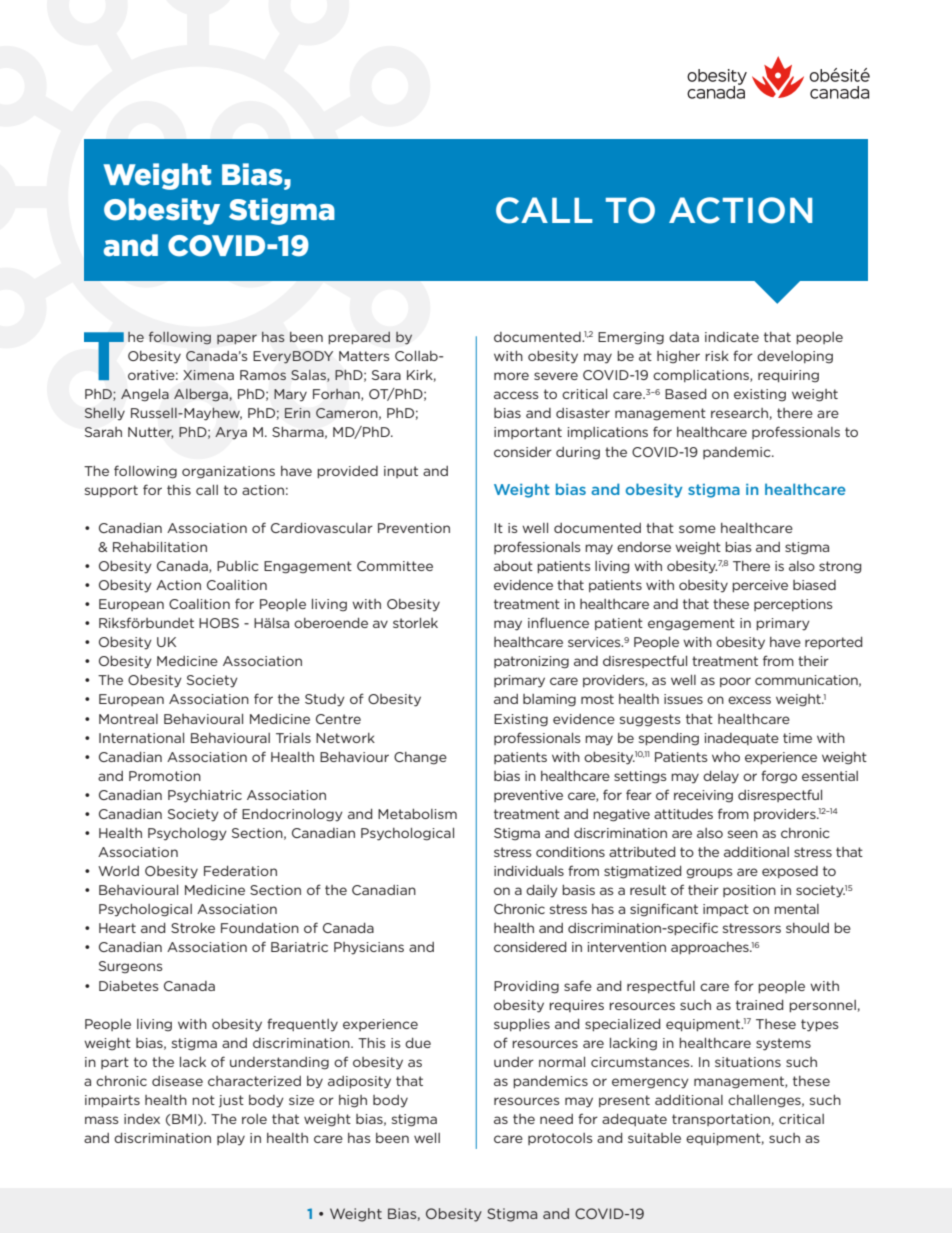 This page has width=952, height=1233. Describe the element at coordinates (556, 1119) in the page. I see `need` at that location.
